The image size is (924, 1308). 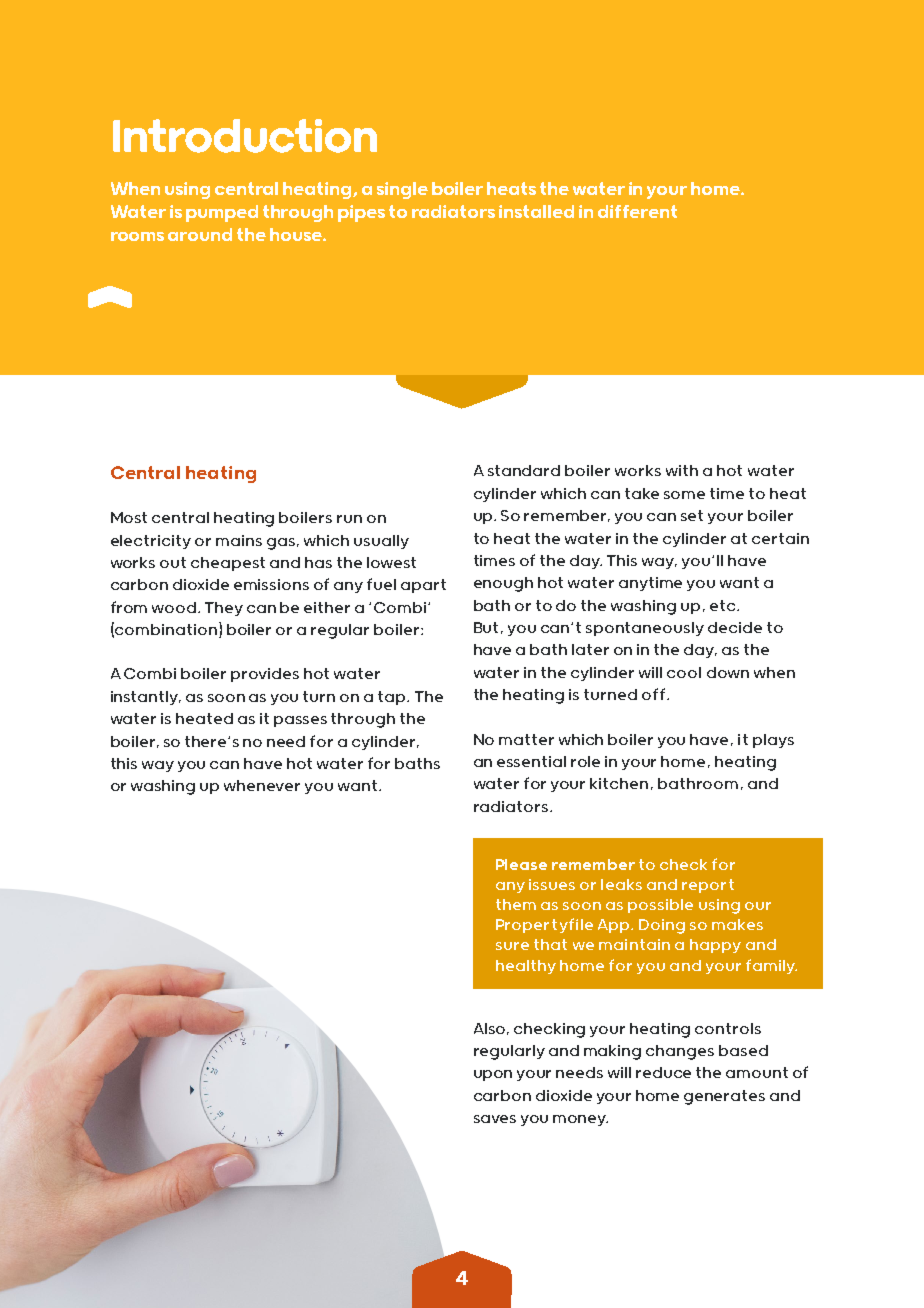 What do you see at coordinates (531, 761) in the screenshot?
I see `essential` at bounding box center [531, 761].
